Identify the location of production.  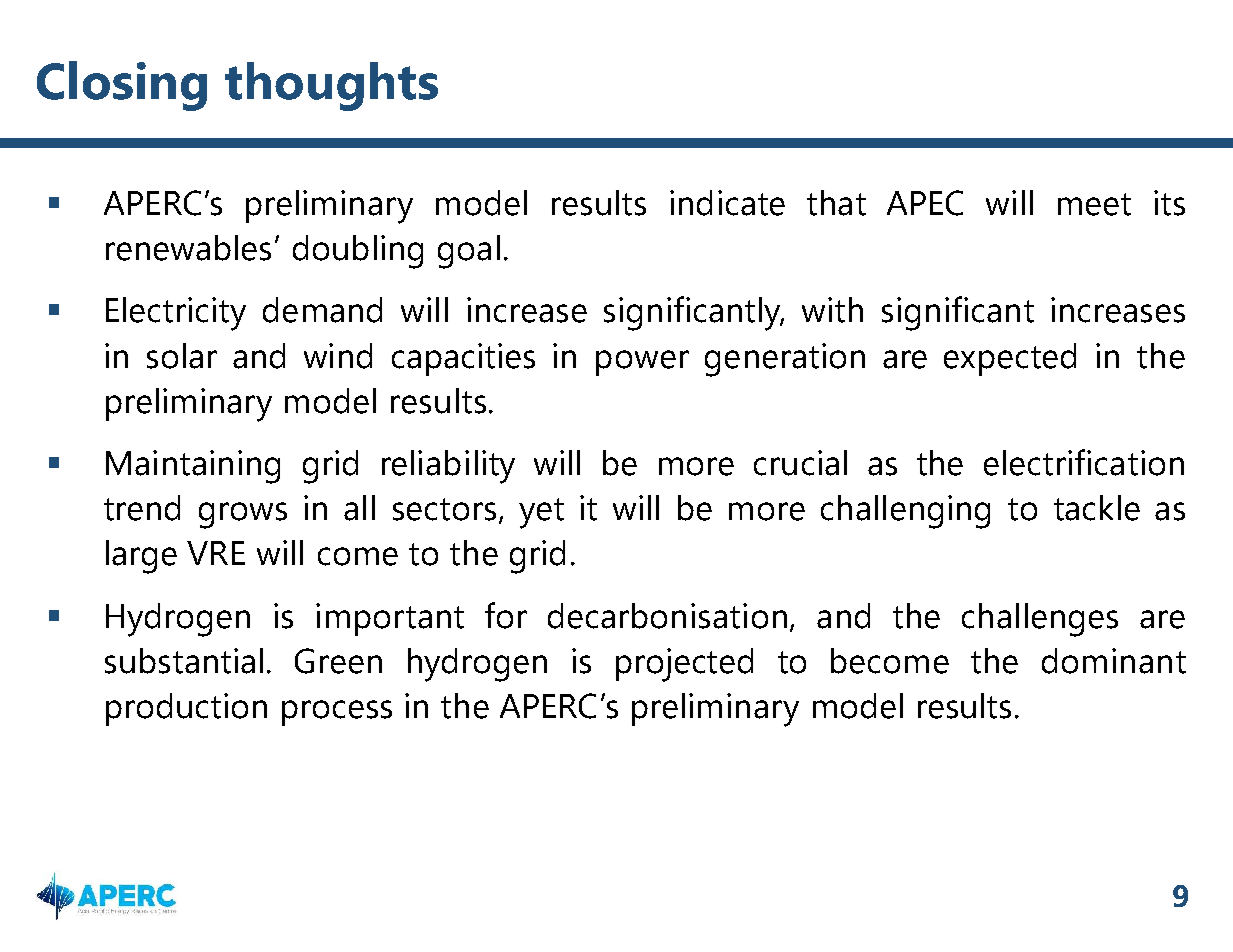
(186, 709).
